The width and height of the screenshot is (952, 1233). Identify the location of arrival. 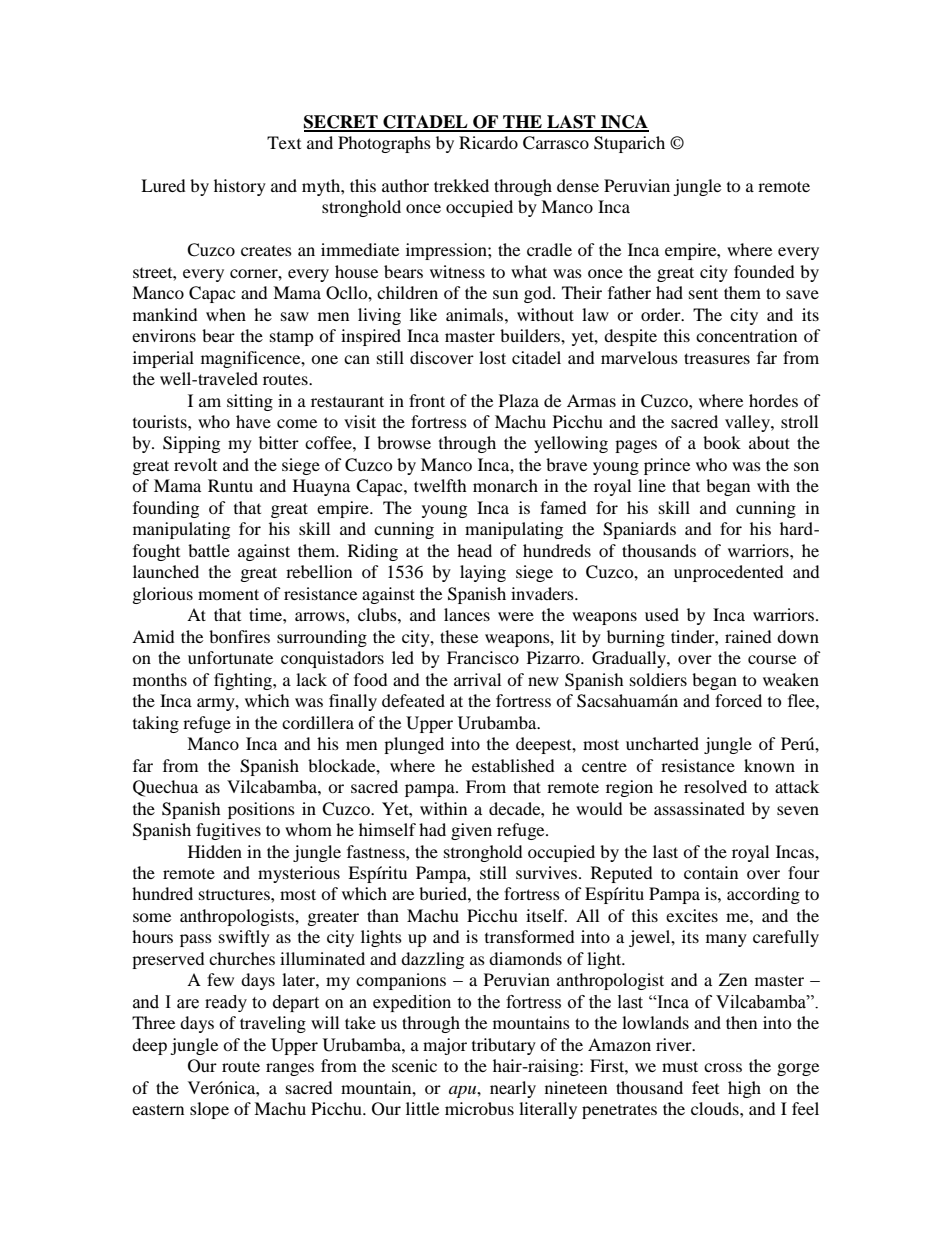
(477, 679).
